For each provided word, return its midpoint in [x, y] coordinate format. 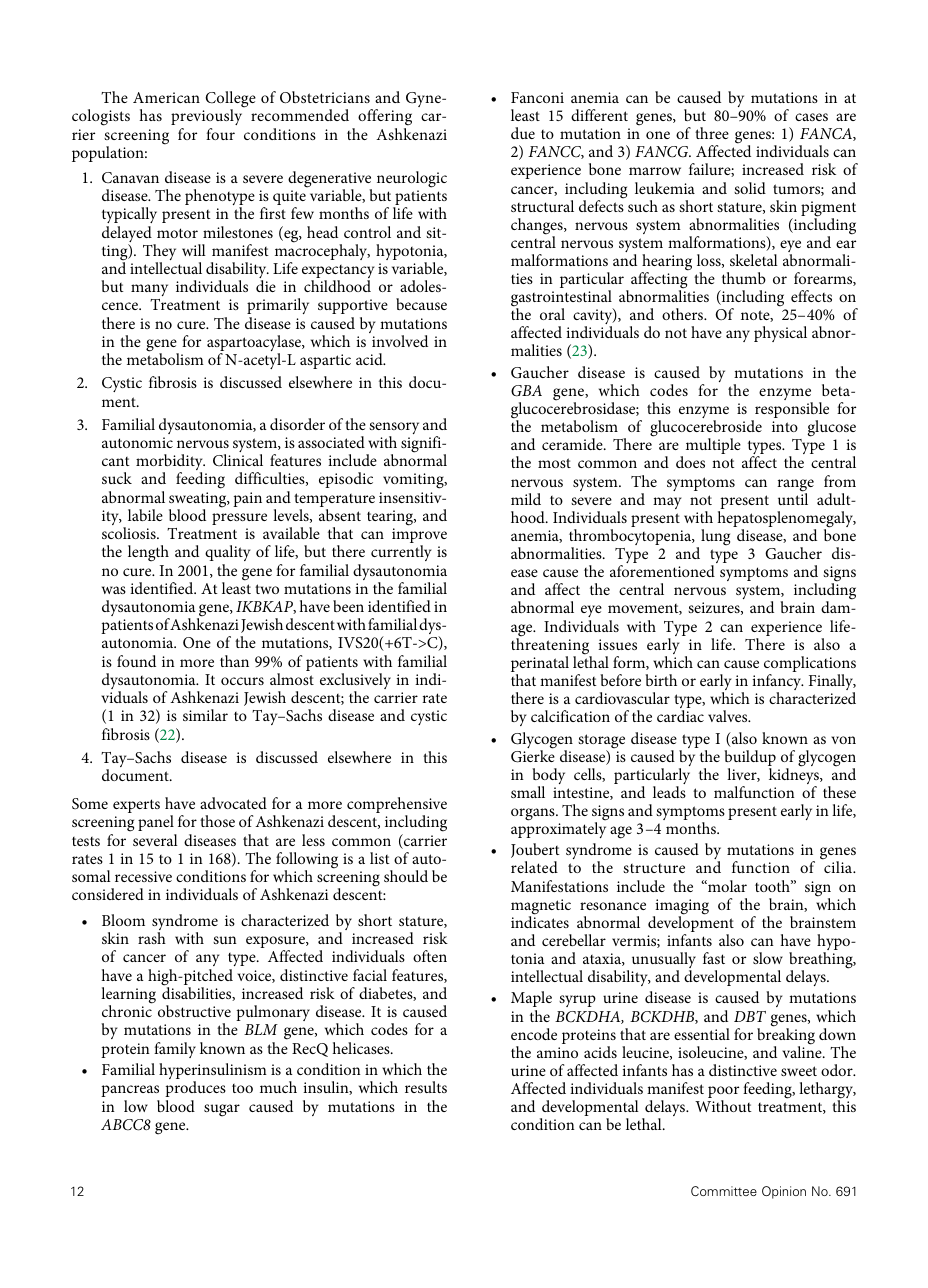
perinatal [540, 665]
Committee [724, 1191]
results [426, 1087]
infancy [778, 683]
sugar [222, 1110]
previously [206, 119]
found [136, 661]
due [523, 133]
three [712, 133]
